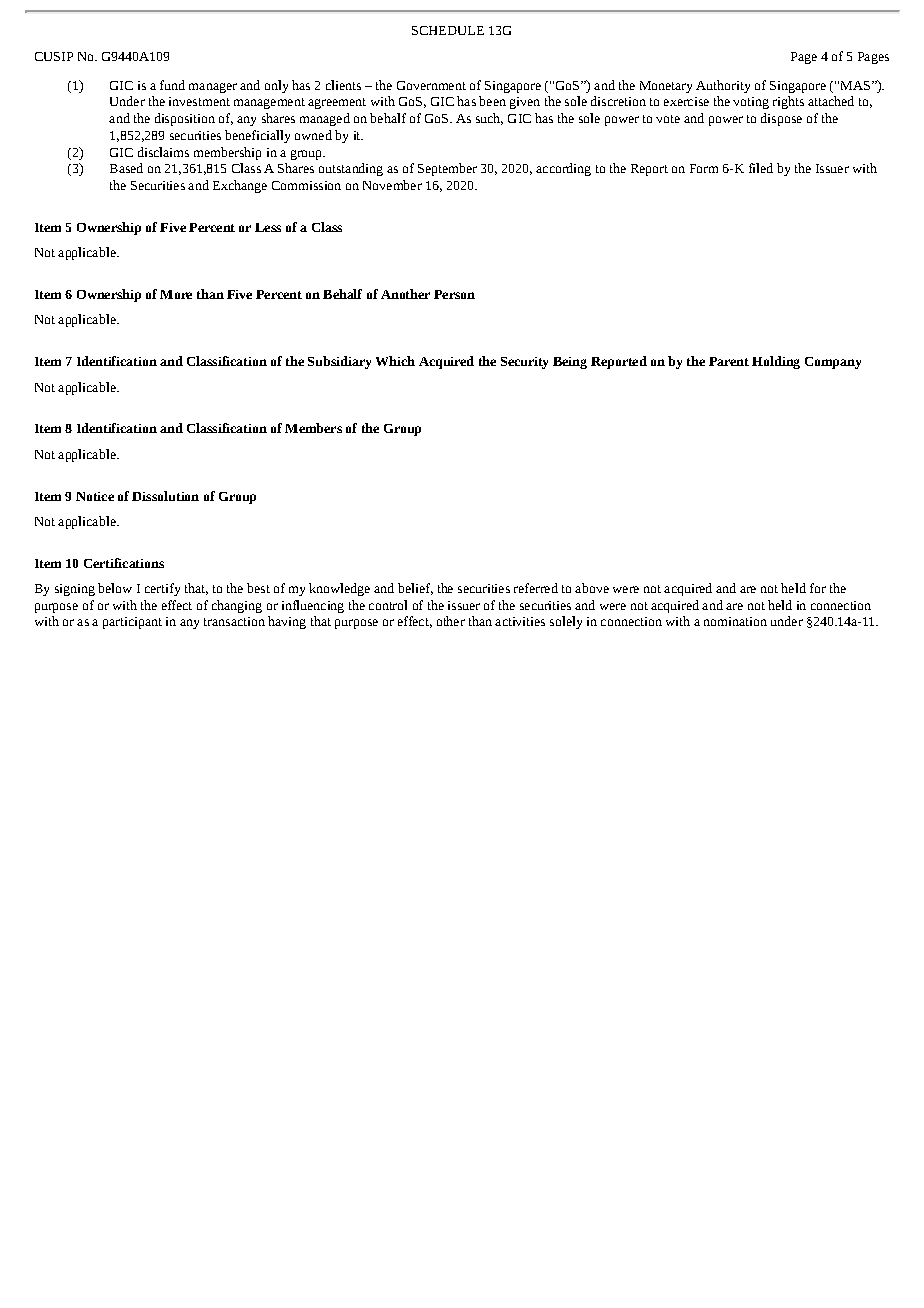  I want to click on fund, so click(172, 85).
